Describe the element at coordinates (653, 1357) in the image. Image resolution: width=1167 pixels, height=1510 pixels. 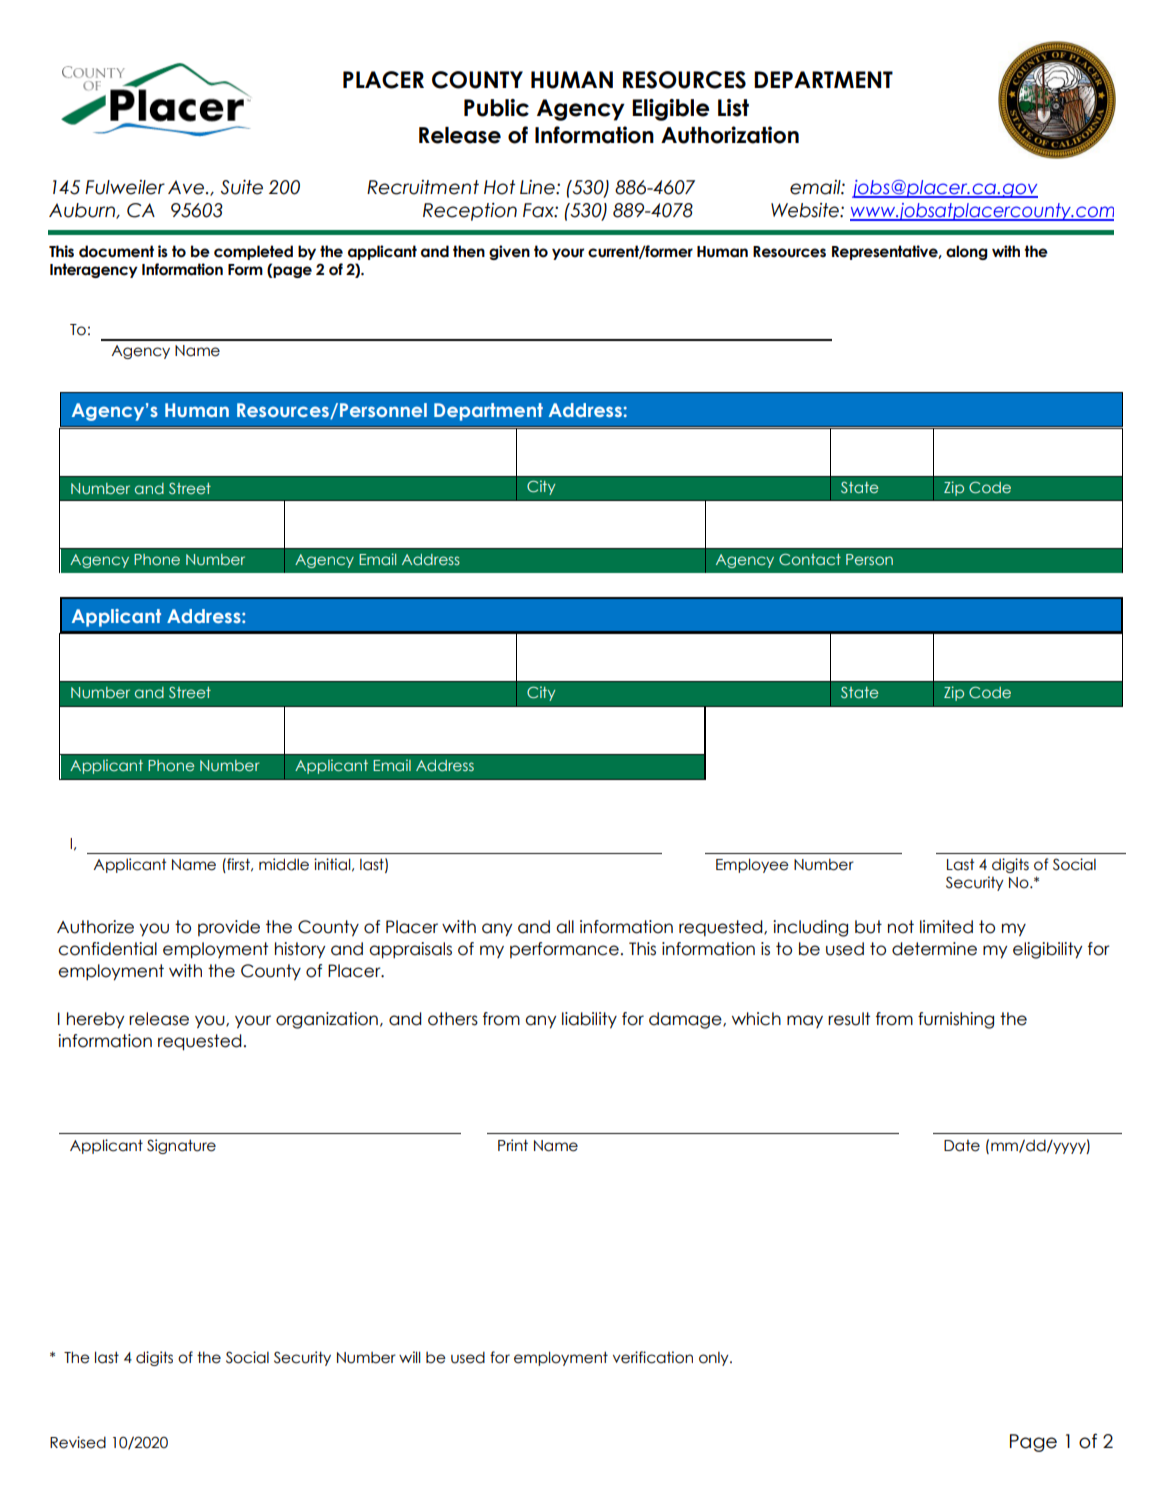
I see `verification` at that location.
